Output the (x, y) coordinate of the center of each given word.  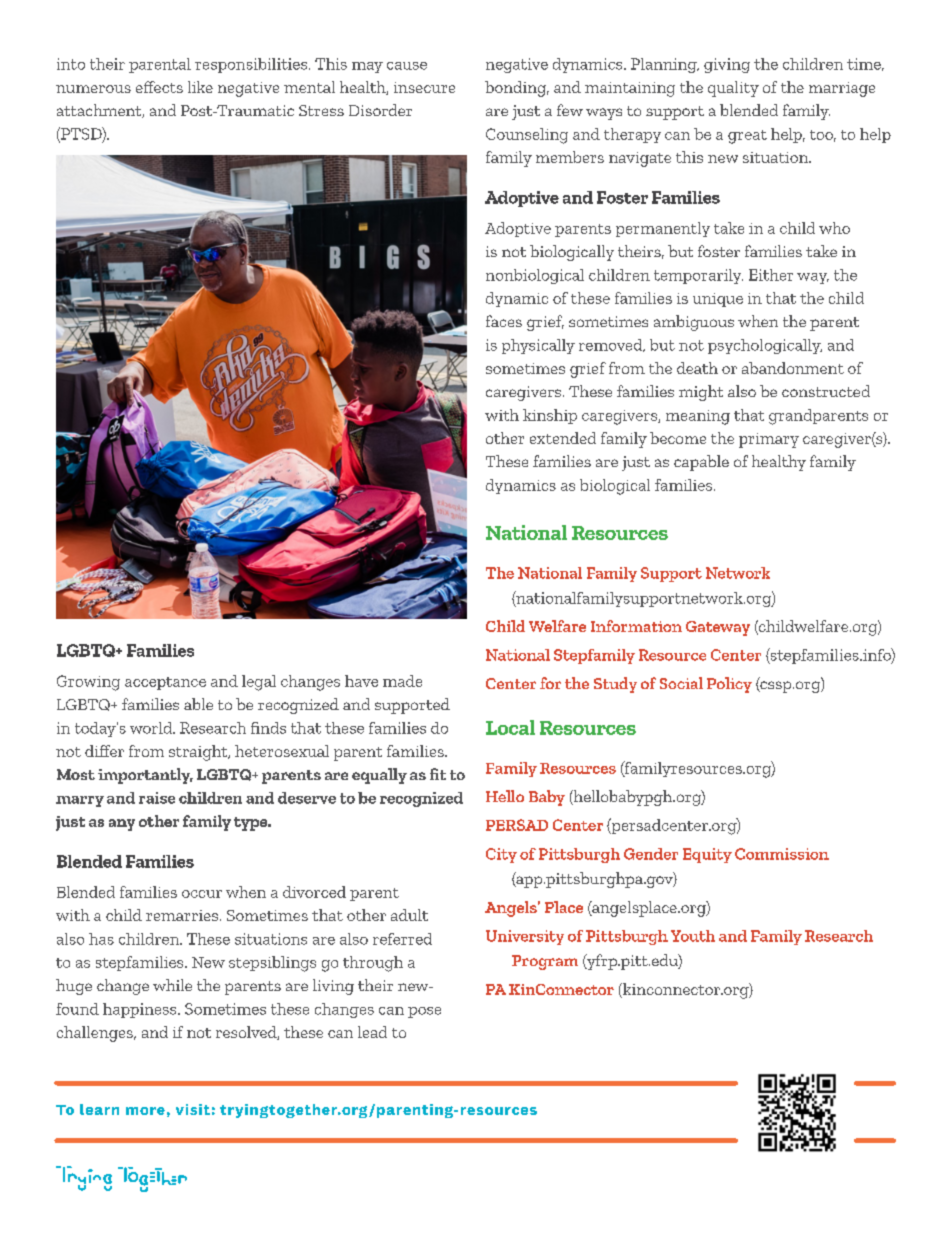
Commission (782, 854)
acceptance (165, 683)
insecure (424, 87)
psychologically (765, 346)
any (122, 825)
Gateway (718, 628)
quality (733, 89)
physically (538, 346)
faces (504, 321)
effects (159, 87)
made (402, 681)
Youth (693, 936)
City (501, 855)
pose (424, 1012)
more (145, 1111)
